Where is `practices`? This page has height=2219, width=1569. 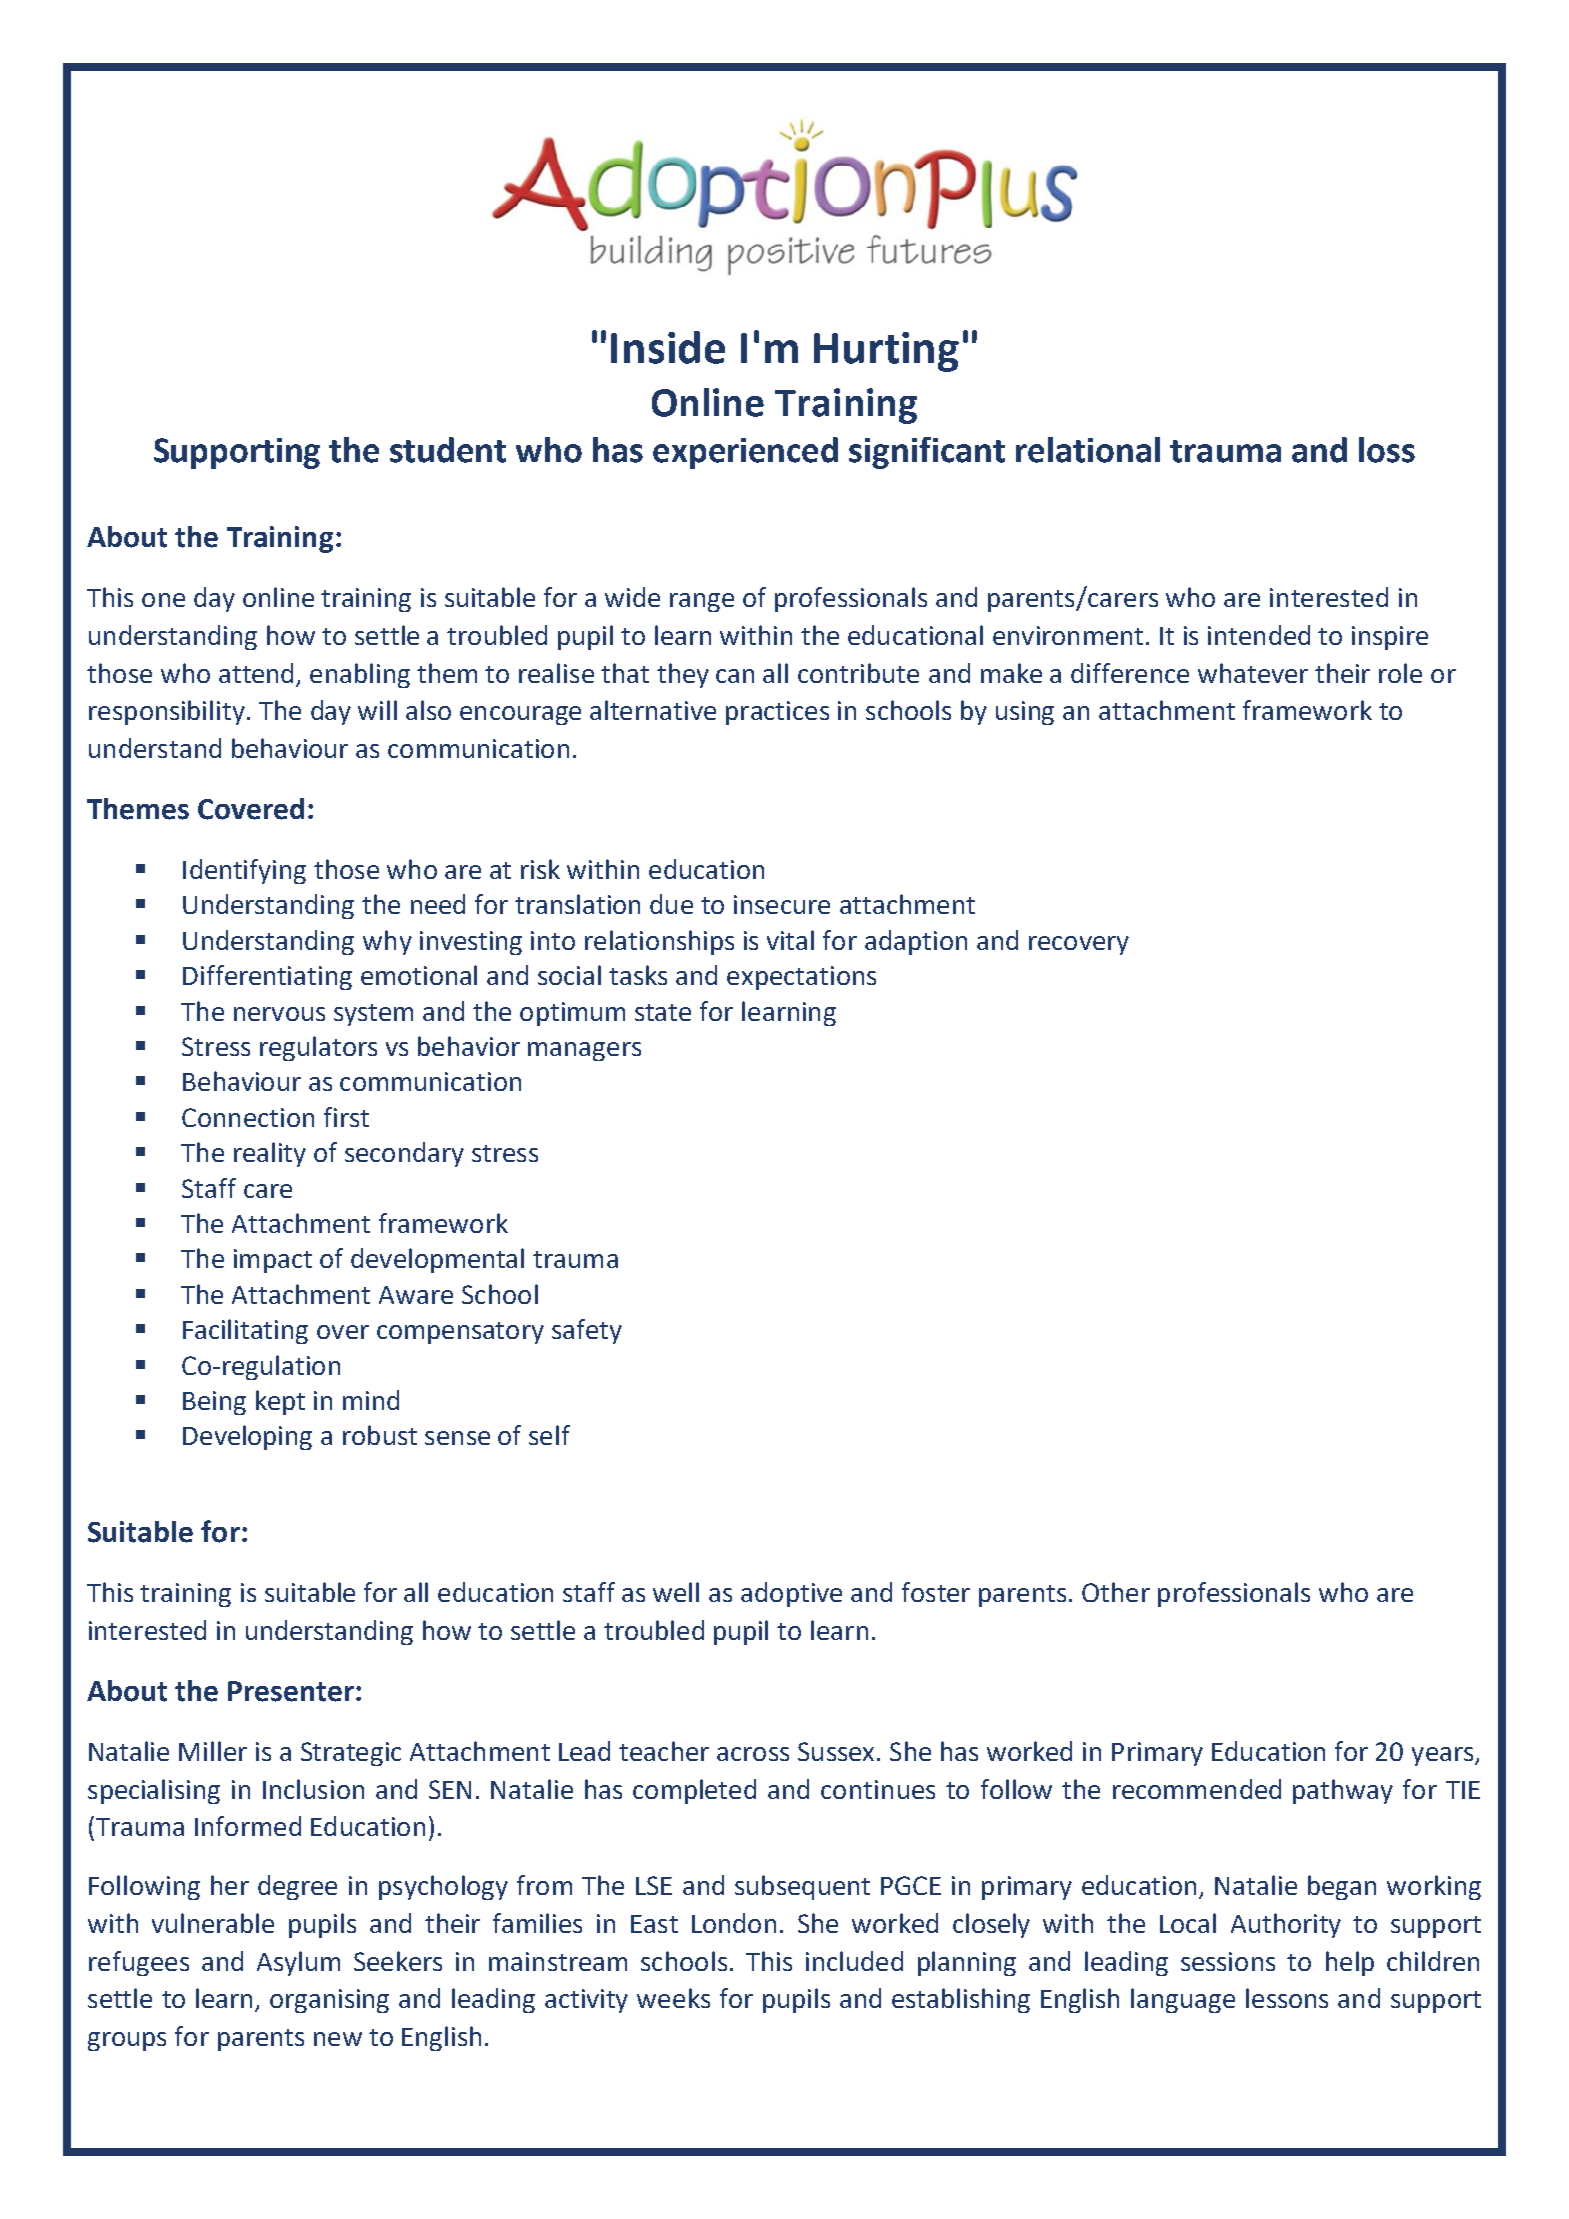 practices is located at coordinates (777, 713).
